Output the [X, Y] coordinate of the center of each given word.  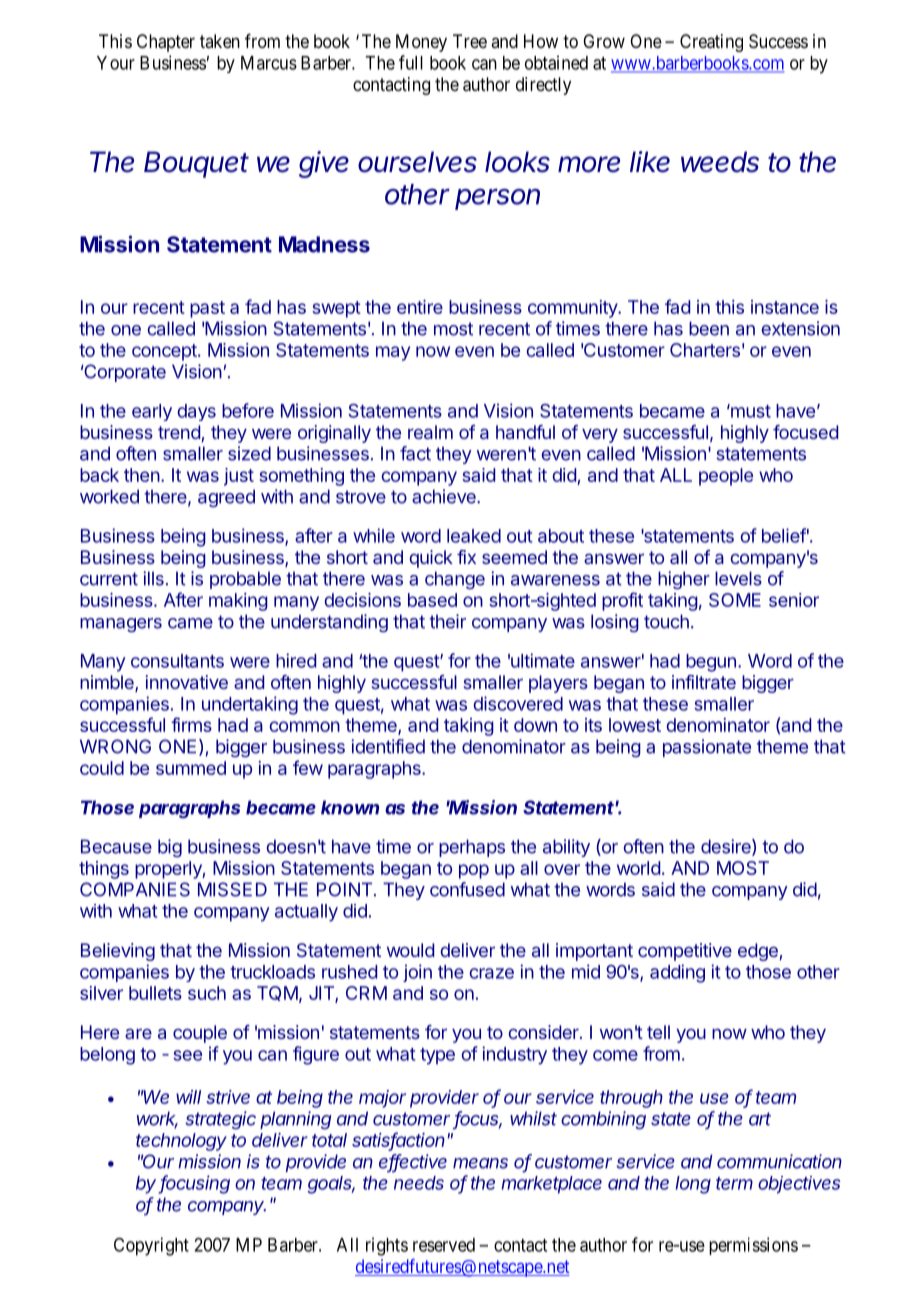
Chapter [166, 43]
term [734, 1183]
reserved [444, 1245]
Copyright [151, 1246]
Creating [711, 43]
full [411, 62]
